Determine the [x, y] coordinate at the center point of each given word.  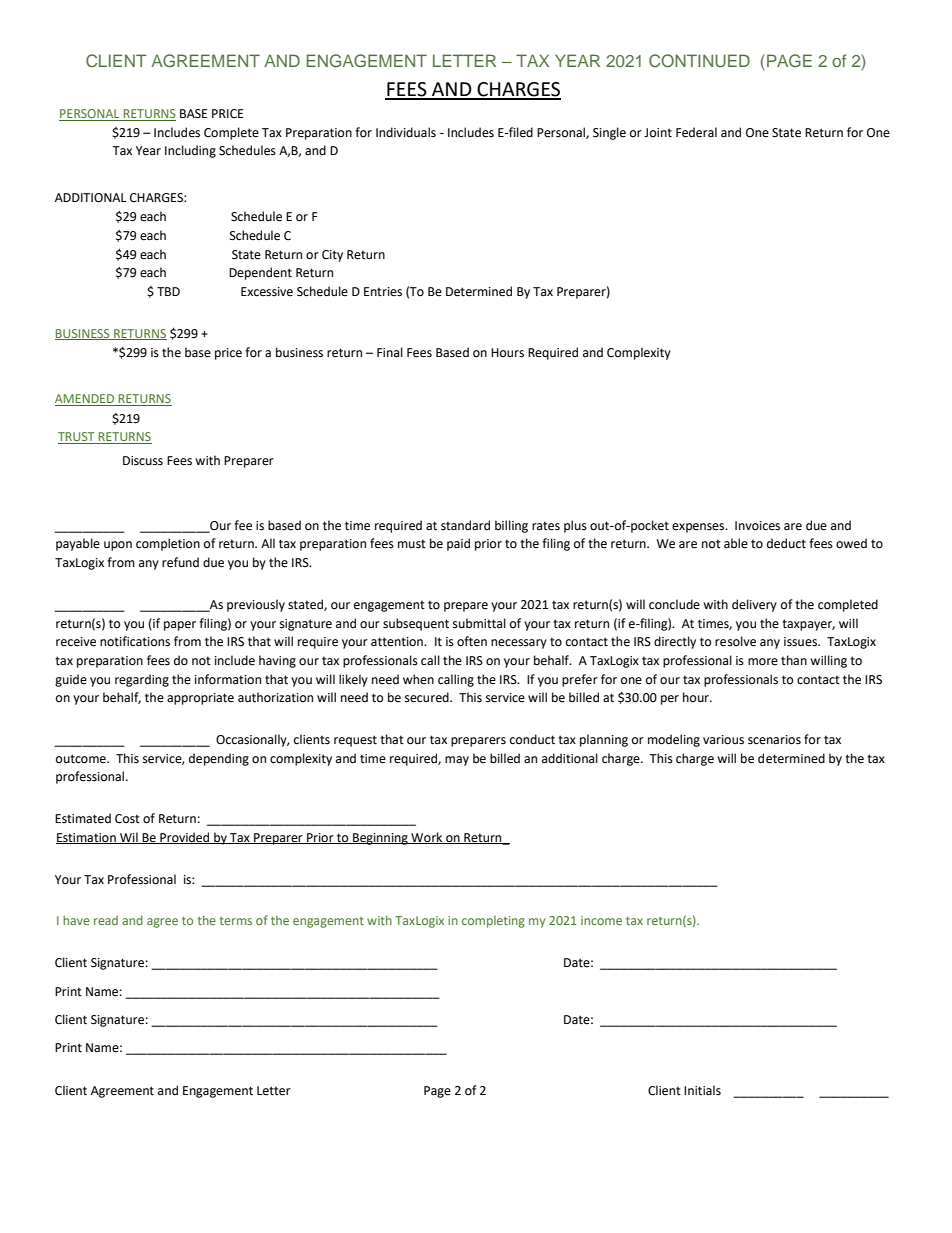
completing [493, 922]
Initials [702, 1090]
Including [190, 151]
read [106, 920]
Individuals [406, 132]
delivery [754, 605]
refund [180, 562]
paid [458, 544]
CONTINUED [699, 61]
